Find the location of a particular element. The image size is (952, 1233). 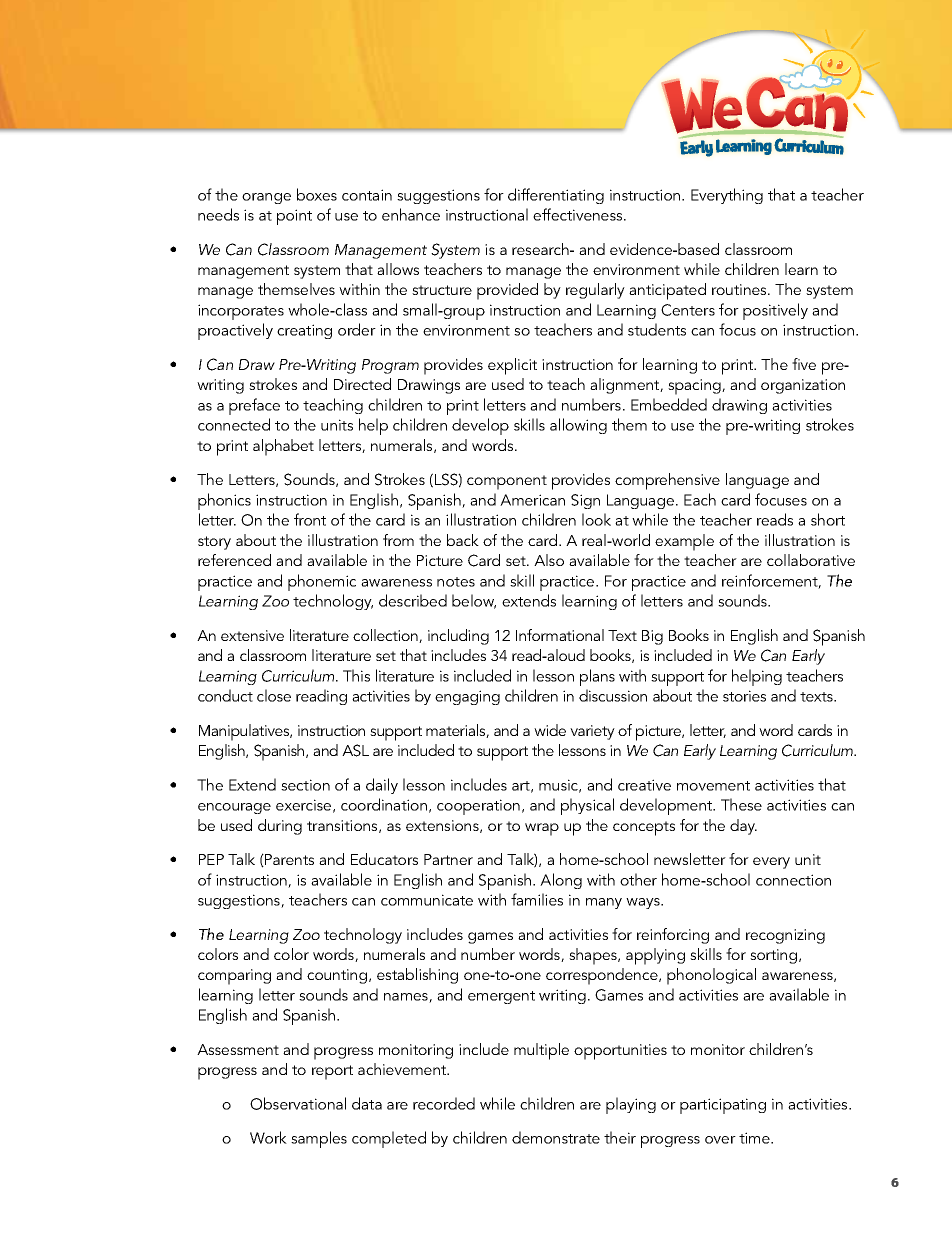

section is located at coordinates (305, 785).
